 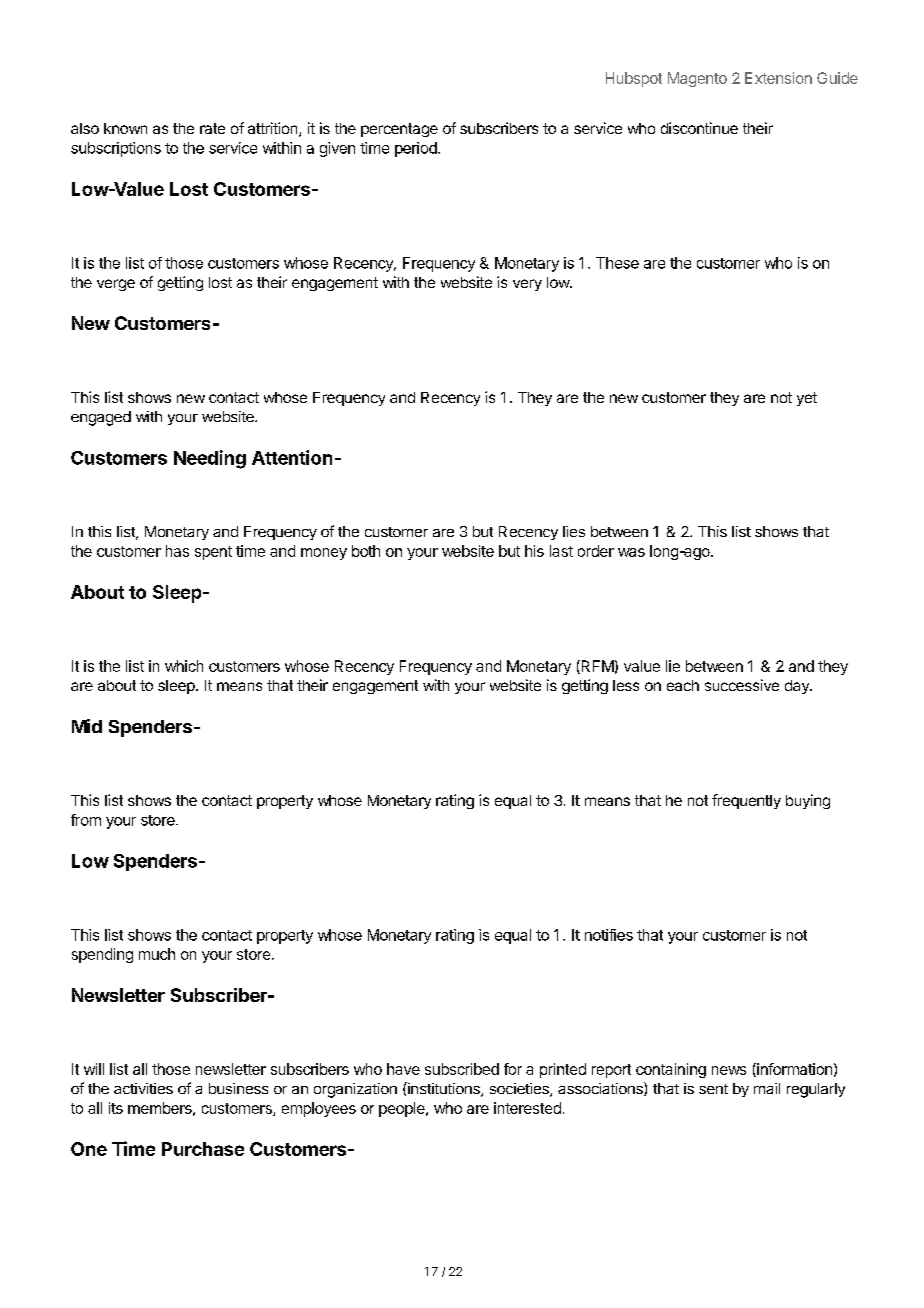 What do you see at coordinates (742, 685) in the document?
I see `successive` at bounding box center [742, 685].
